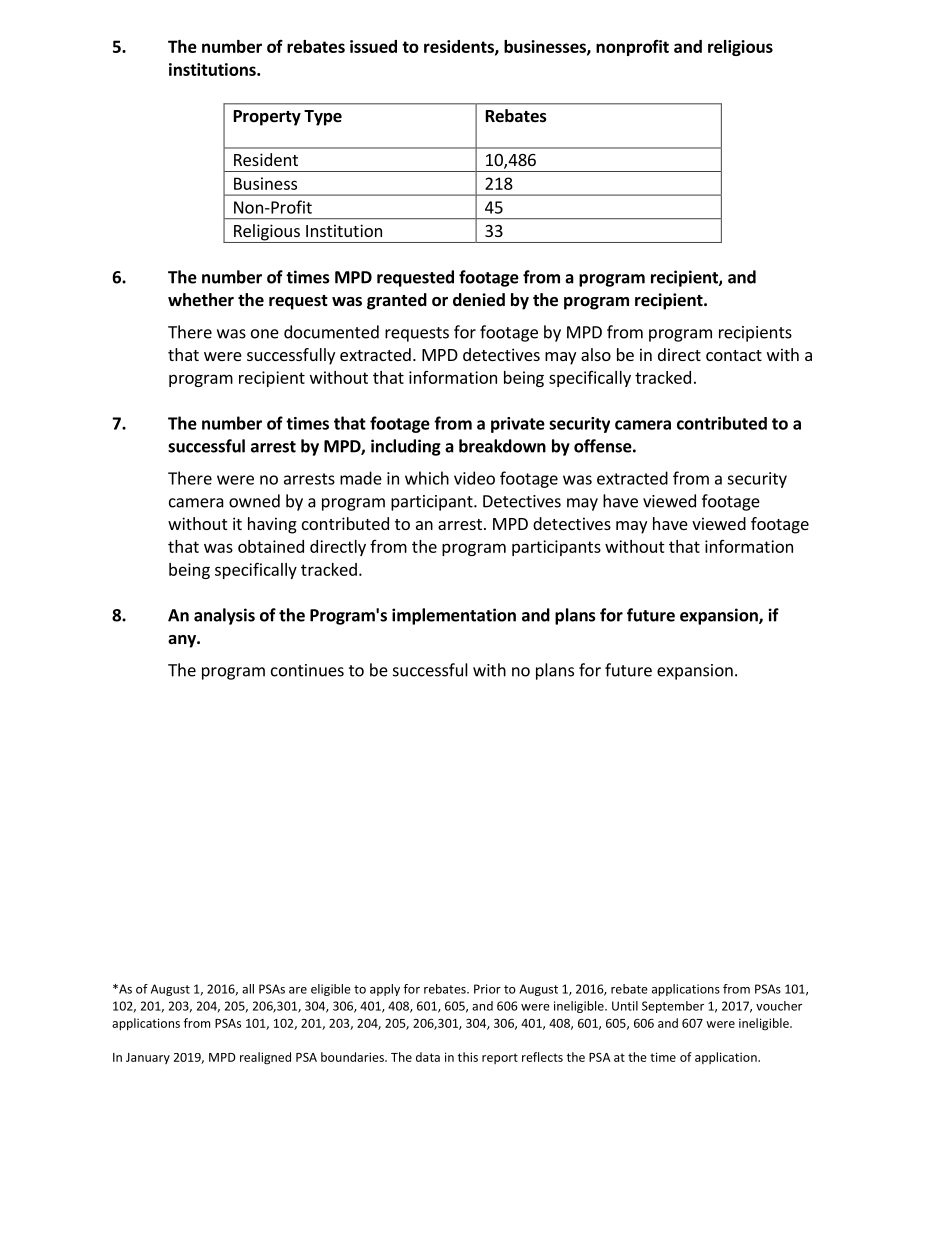 Image resolution: width=952 pixels, height=1233 pixels. What do you see at coordinates (271, 546) in the page?
I see `obtained` at bounding box center [271, 546].
